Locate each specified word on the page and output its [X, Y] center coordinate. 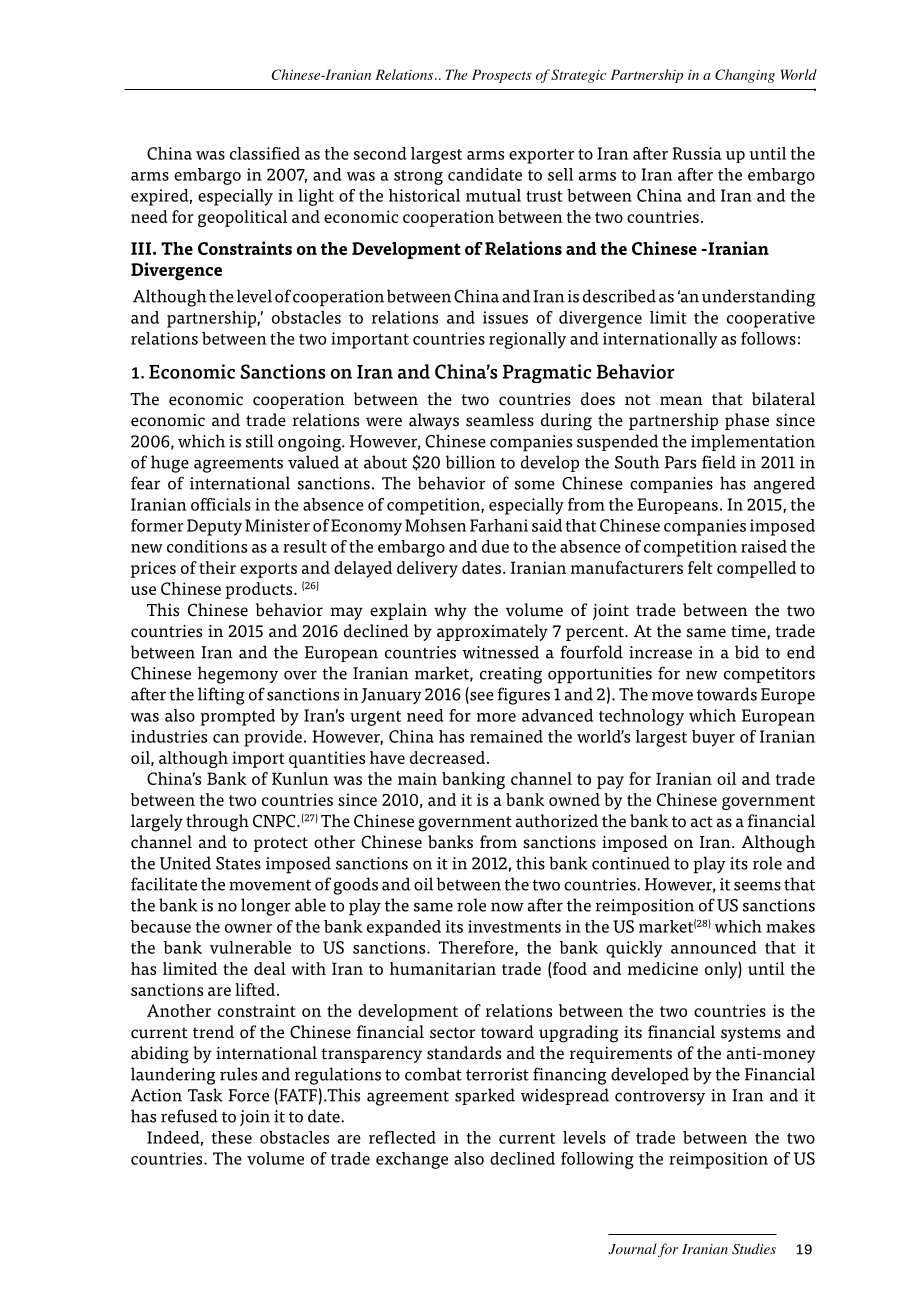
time [749, 632]
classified [265, 153]
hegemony [238, 675]
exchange [412, 1160]
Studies [754, 1249]
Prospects [502, 76]
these [232, 1137]
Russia [697, 153]
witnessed [500, 652]
